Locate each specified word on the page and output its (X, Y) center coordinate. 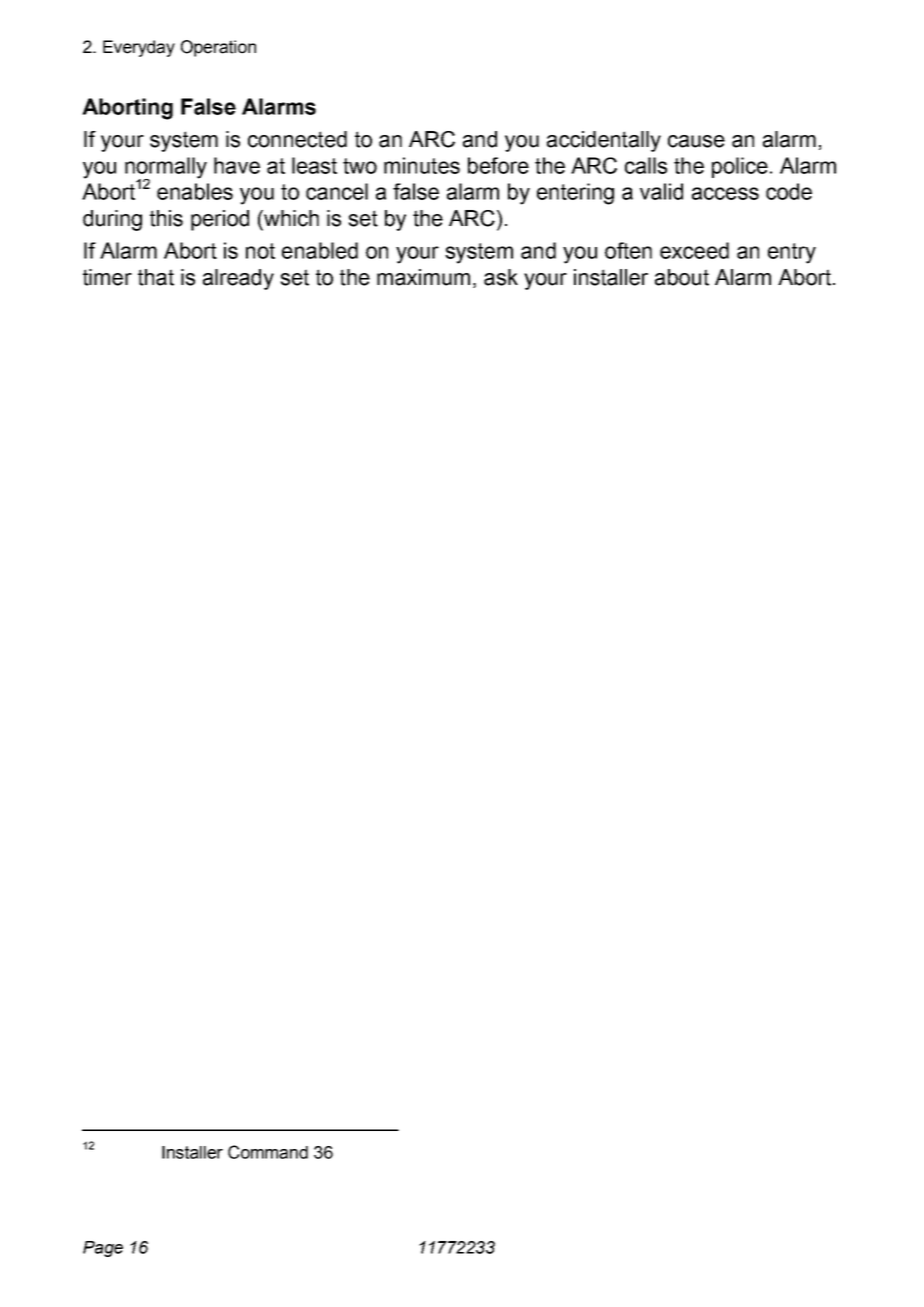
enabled (320, 250)
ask (501, 277)
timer (107, 277)
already (238, 279)
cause (696, 141)
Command (268, 1152)
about (682, 277)
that (156, 277)
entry (792, 253)
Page (103, 1249)
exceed (694, 250)
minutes (422, 165)
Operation (218, 48)
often (628, 250)
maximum (423, 277)
